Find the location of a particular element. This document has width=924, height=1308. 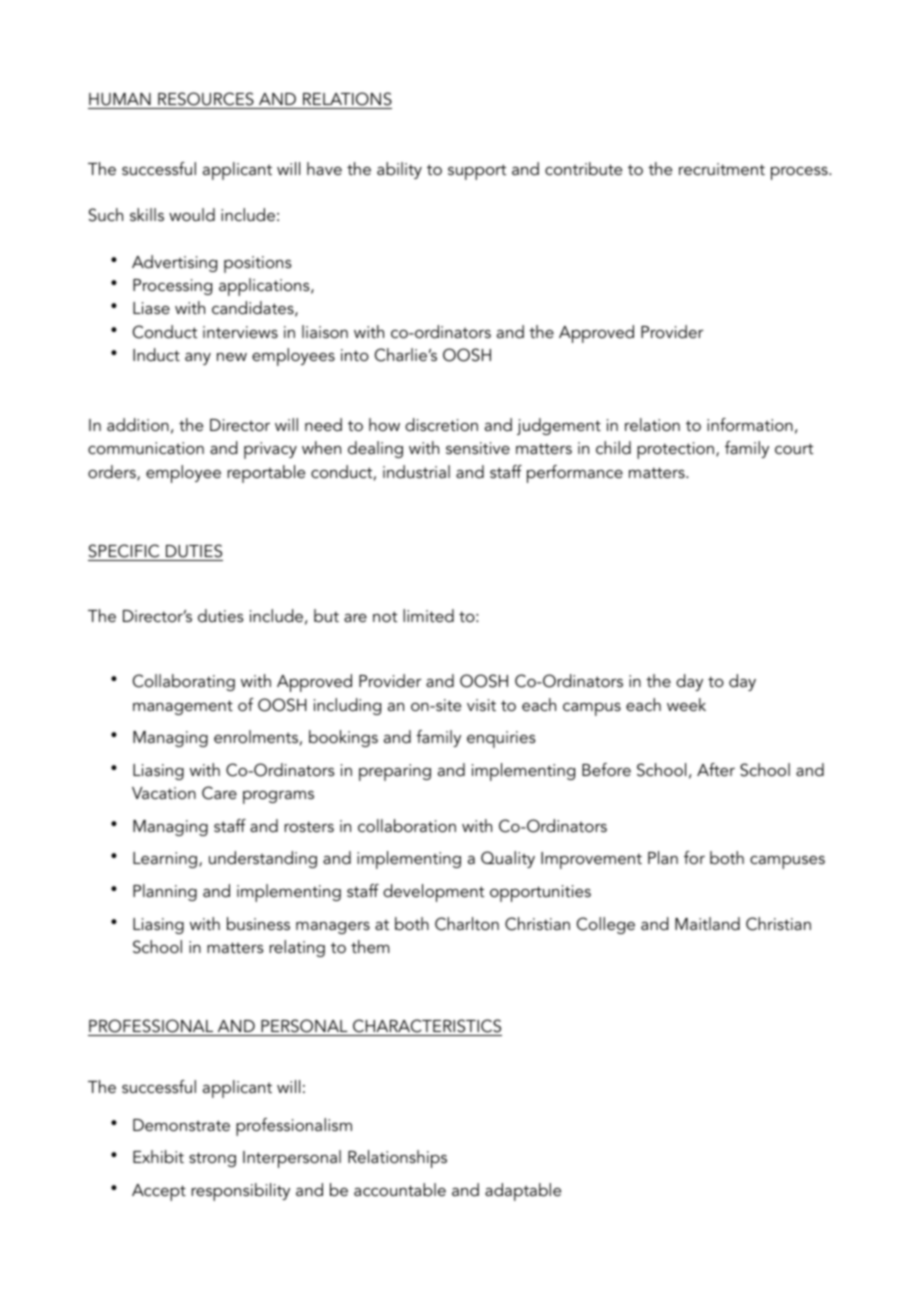

Vacation is located at coordinates (164, 793).
